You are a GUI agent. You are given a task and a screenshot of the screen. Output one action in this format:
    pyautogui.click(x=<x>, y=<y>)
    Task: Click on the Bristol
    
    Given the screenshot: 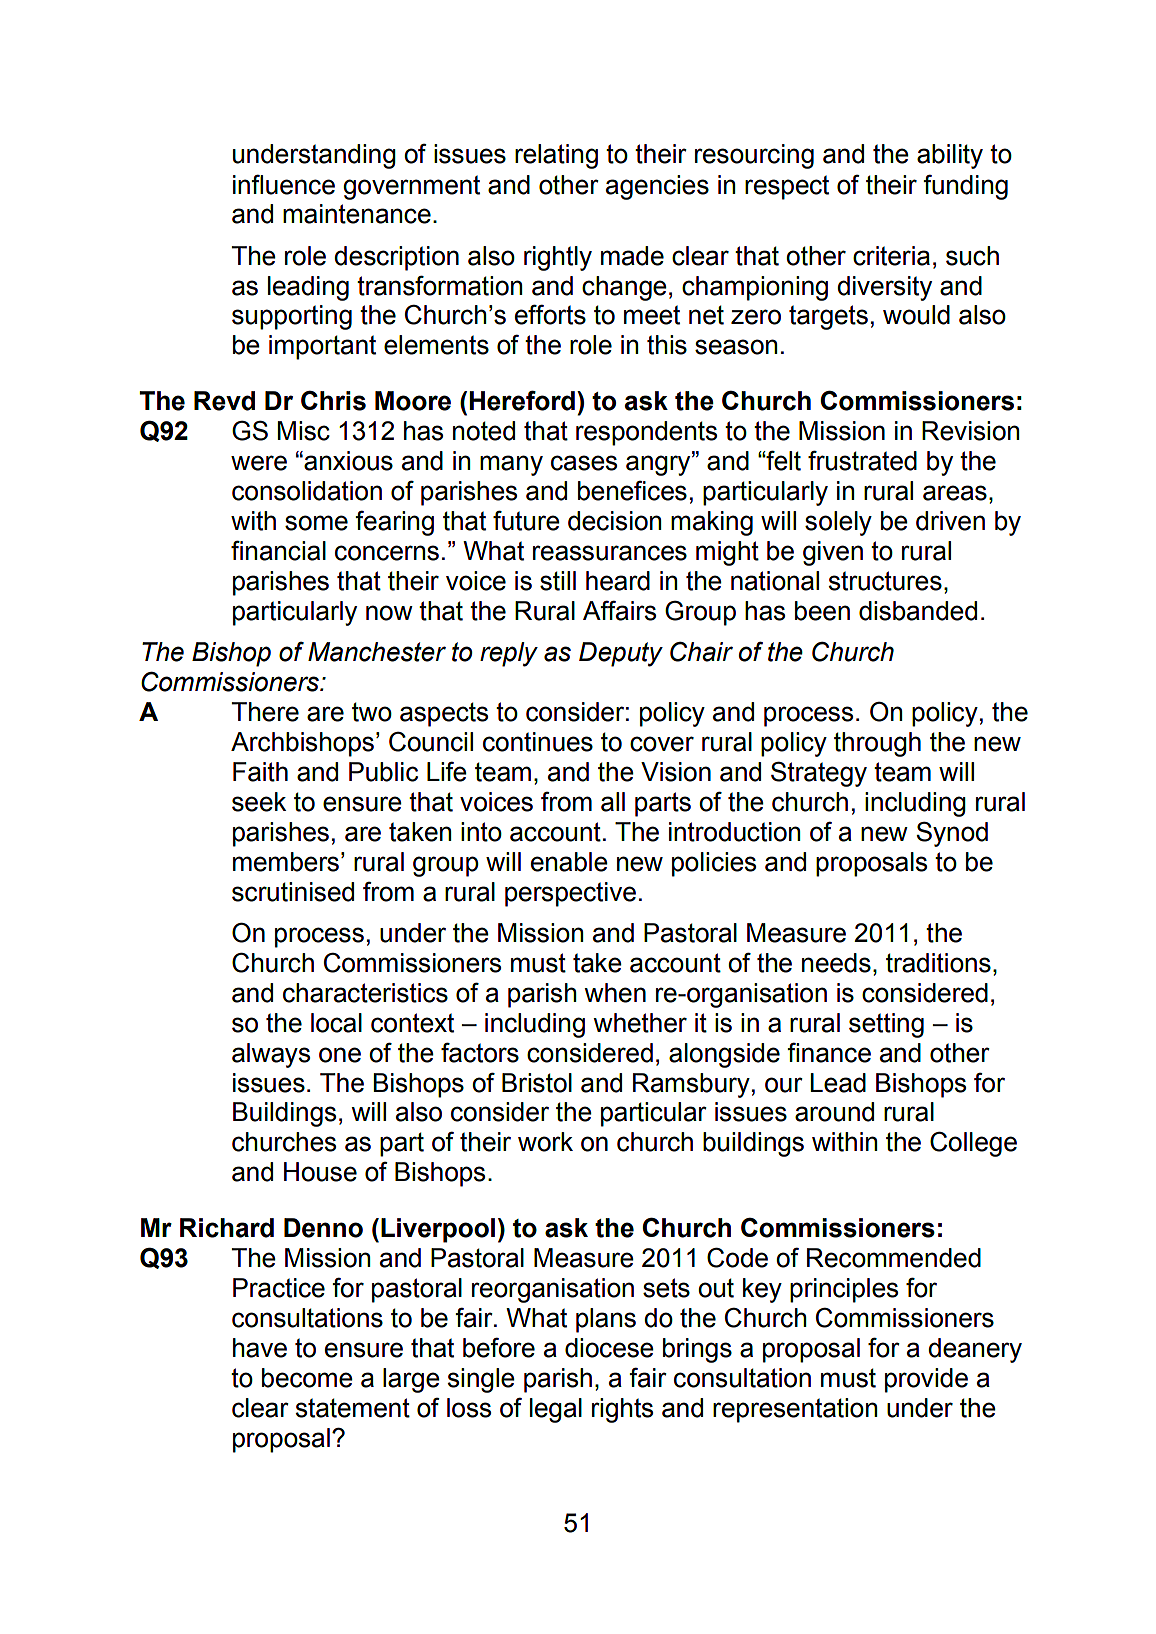 What is the action you would take?
    pyautogui.click(x=537, y=1083)
